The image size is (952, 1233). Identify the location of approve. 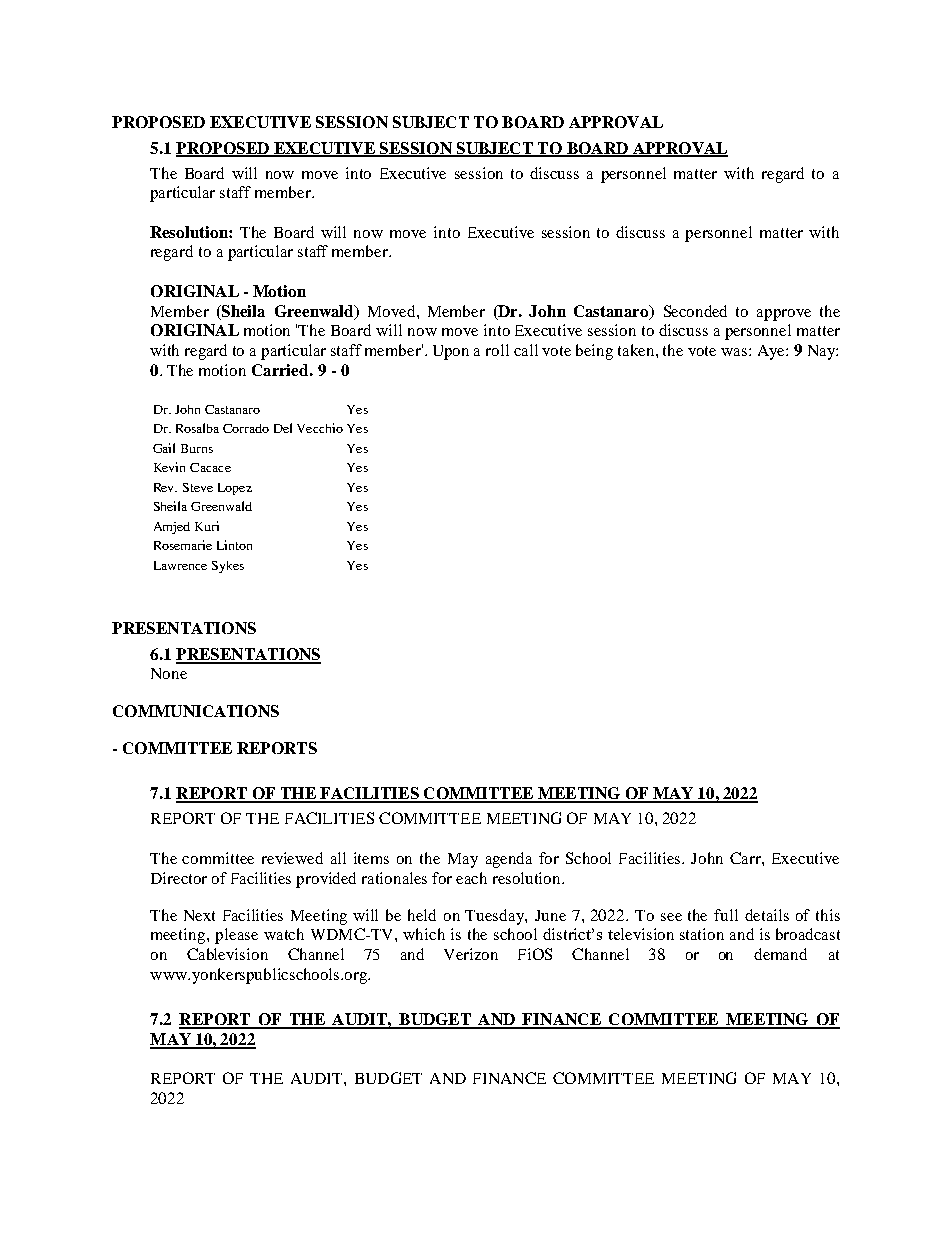
(784, 315).
